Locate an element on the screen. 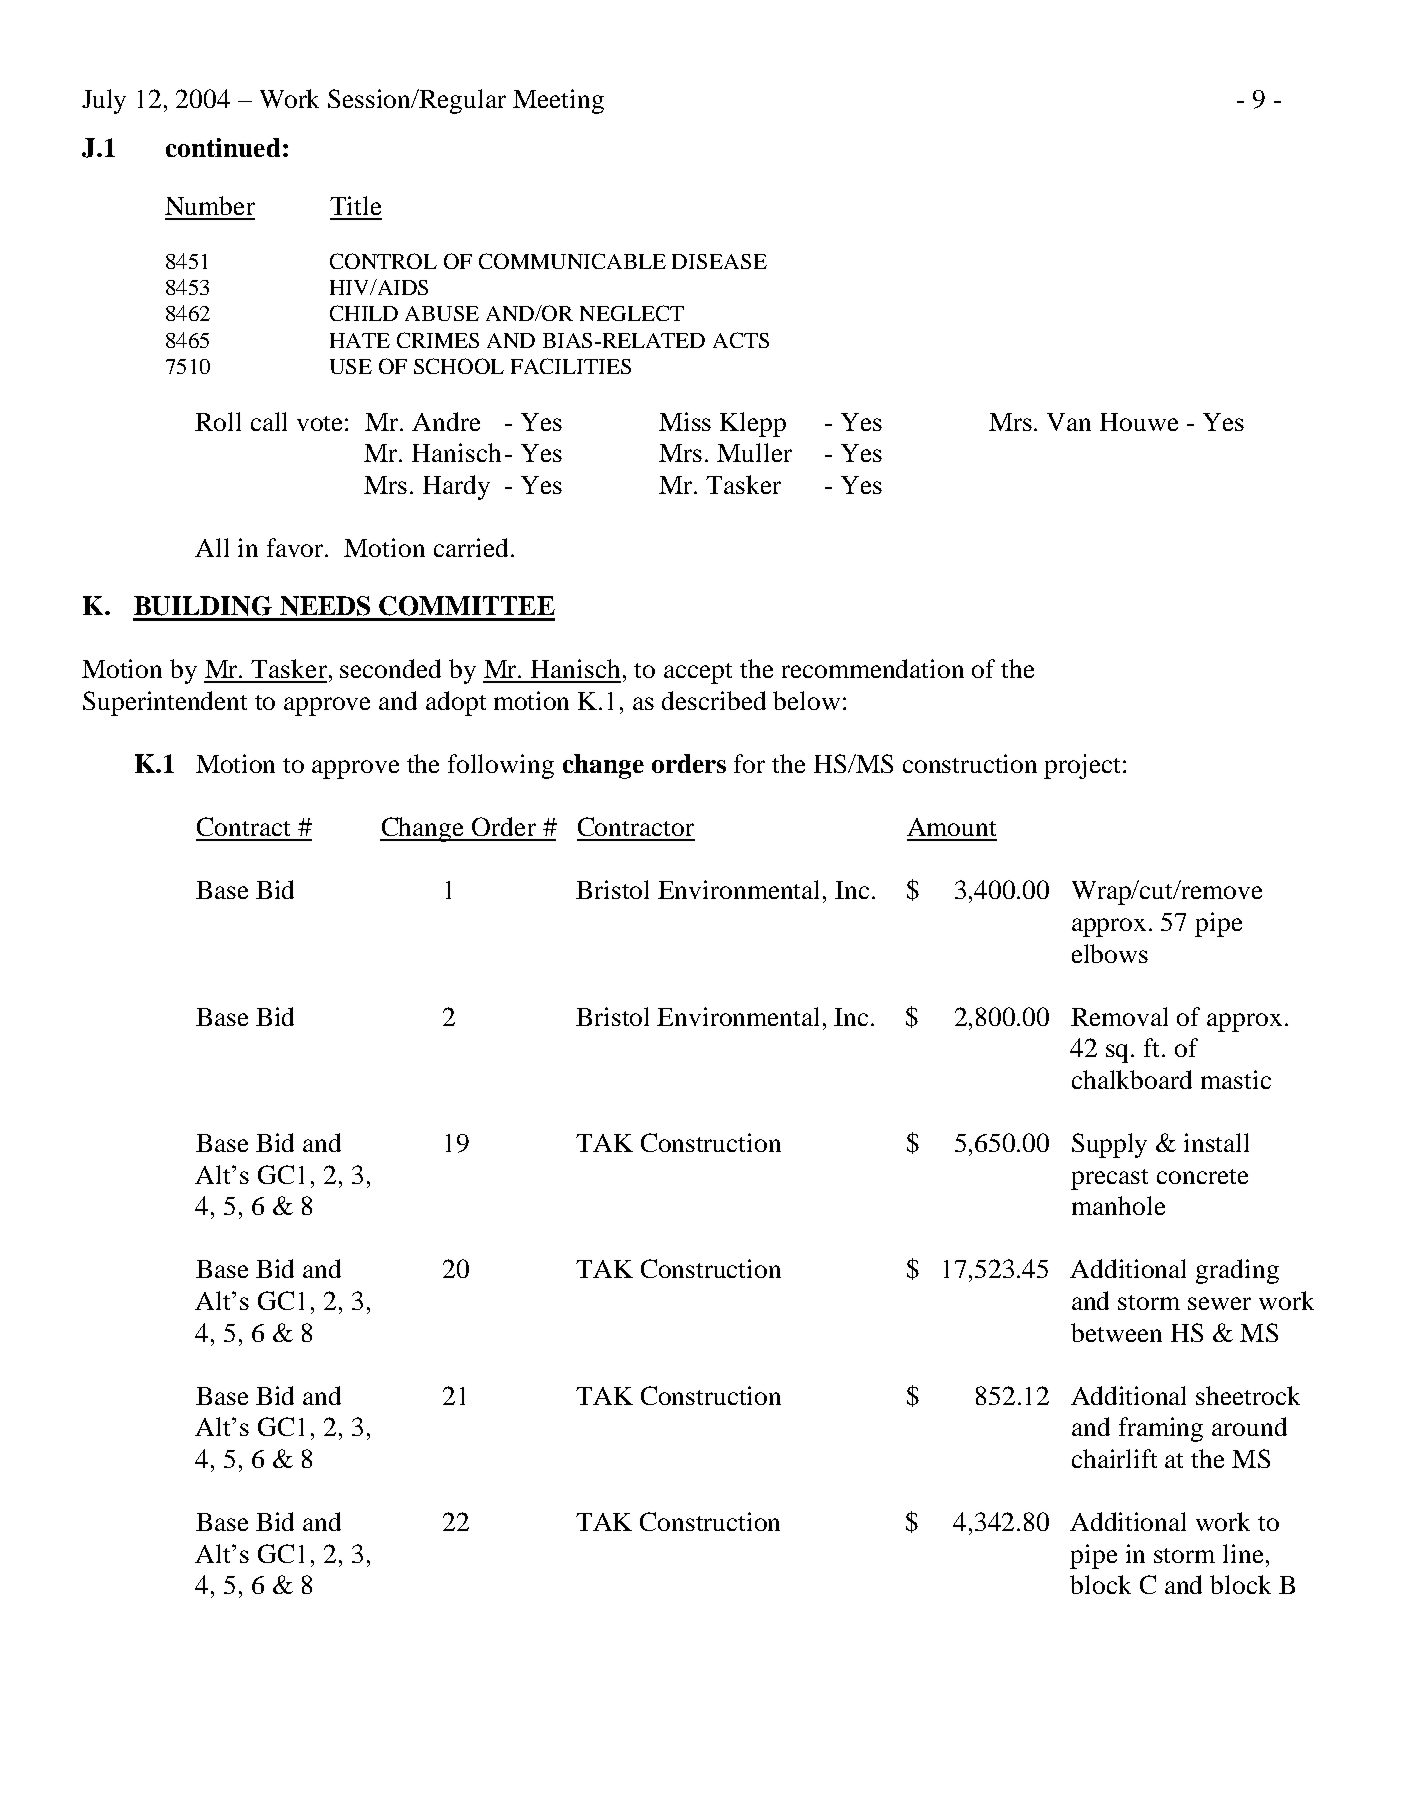 Image resolution: width=1401 pixels, height=1813 pixels. for is located at coordinates (749, 763).
